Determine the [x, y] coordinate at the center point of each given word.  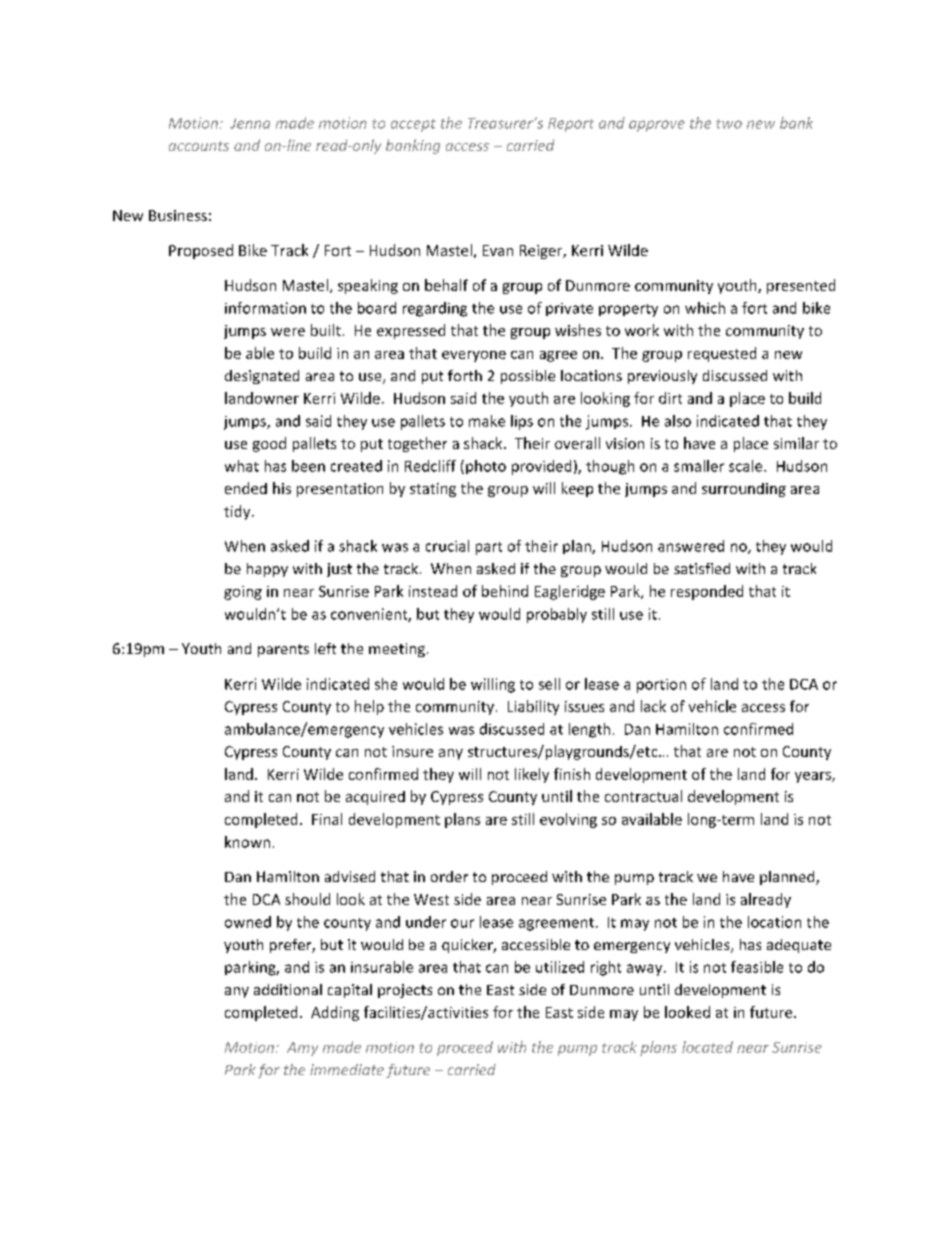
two [729, 124]
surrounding [744, 490]
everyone [474, 356]
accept [413, 125]
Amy [302, 1049]
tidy [238, 512]
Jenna [250, 123]
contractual [643, 796]
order [449, 876]
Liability [533, 707]
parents [283, 650]
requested [722, 354]
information [265, 308]
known [247, 842]
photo [486, 467]
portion [661, 686]
